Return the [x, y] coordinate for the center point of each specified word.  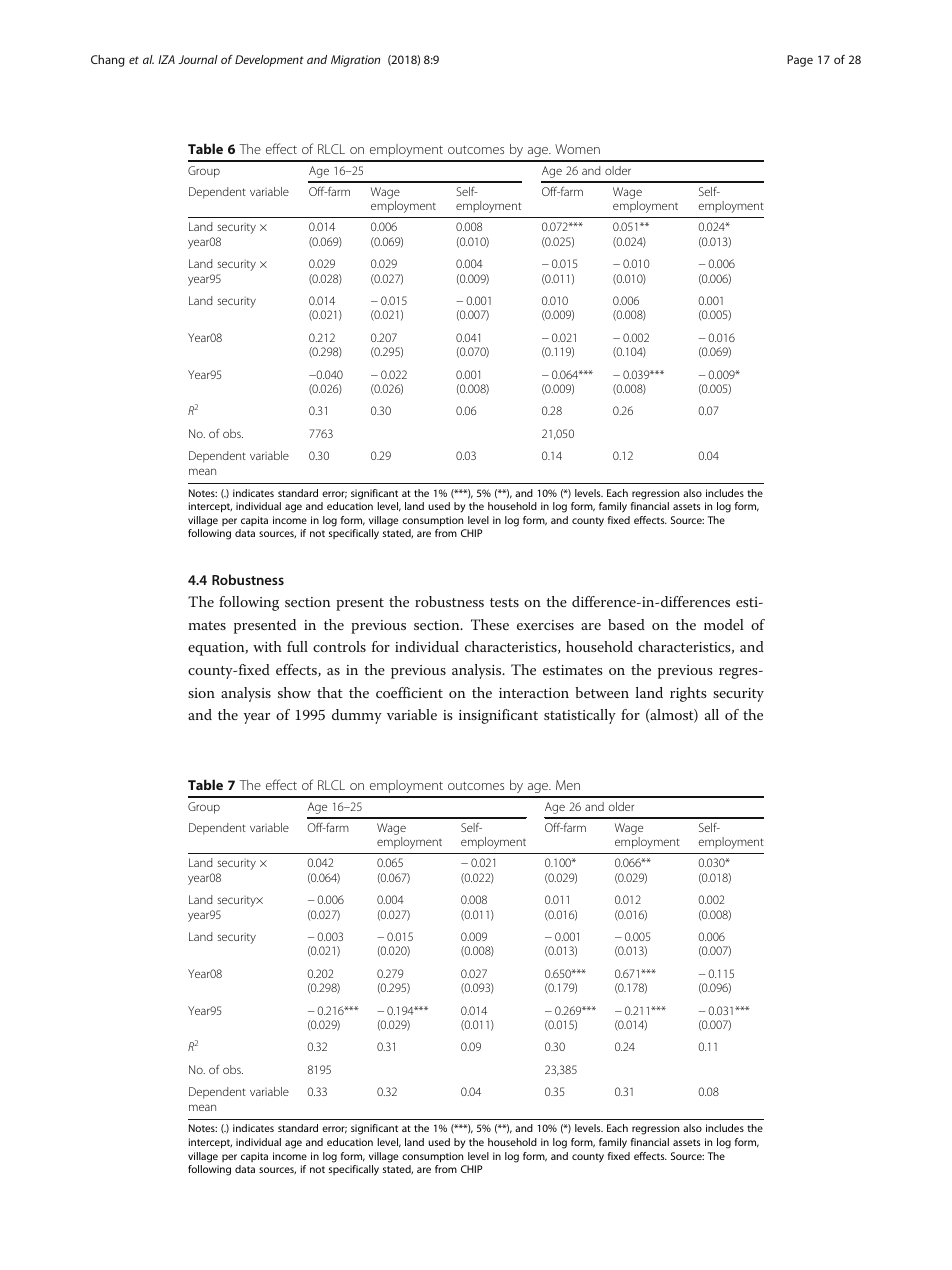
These [490, 624]
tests [504, 602]
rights [688, 694]
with [267, 646]
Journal [198, 59]
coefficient [409, 692]
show [294, 692]
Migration [355, 61]
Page [800, 61]
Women [577, 149]
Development [269, 61]
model [724, 624]
